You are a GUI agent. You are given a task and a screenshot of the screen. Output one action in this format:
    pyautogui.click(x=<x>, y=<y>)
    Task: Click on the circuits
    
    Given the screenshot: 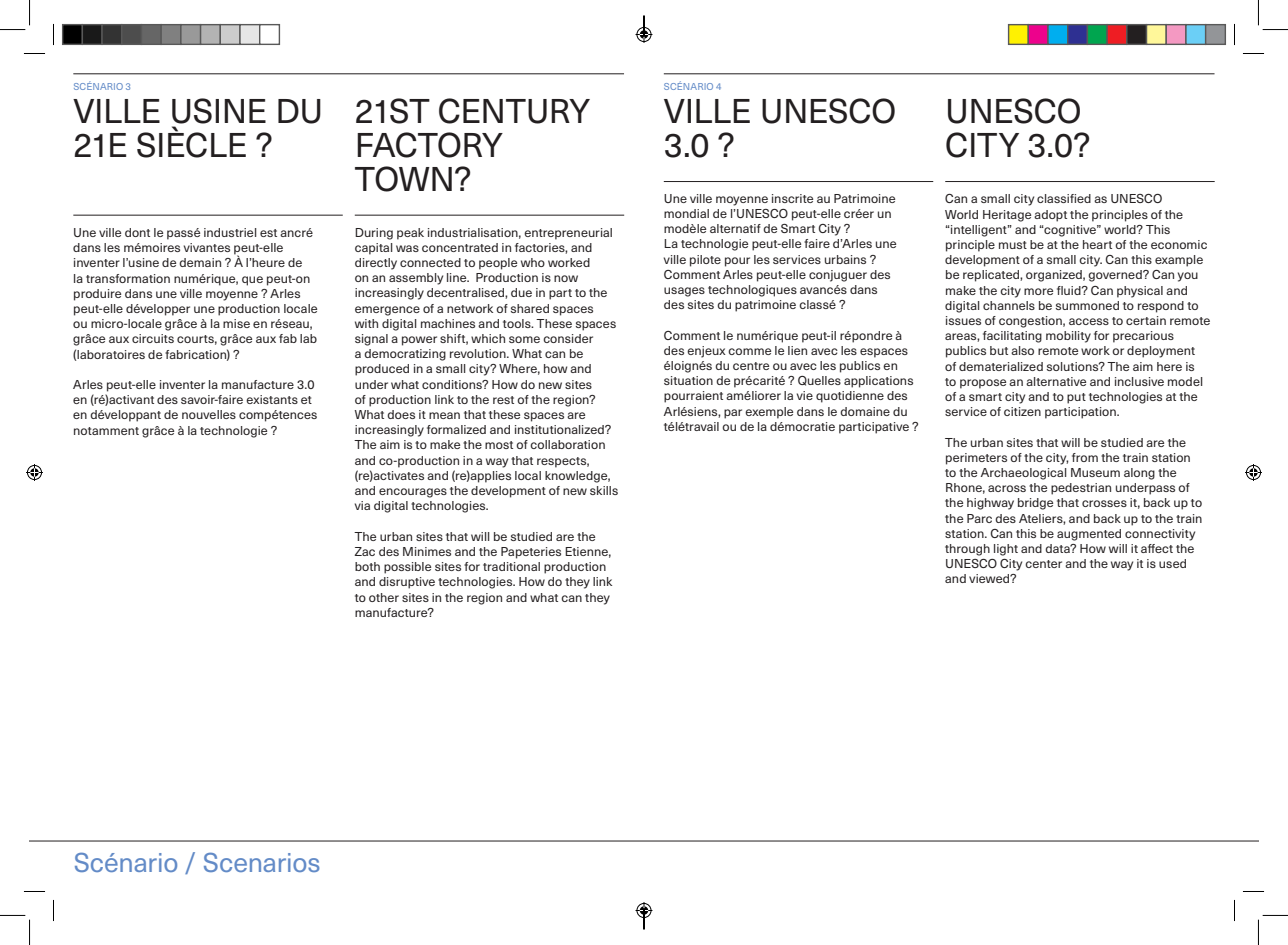 What is the action you would take?
    pyautogui.click(x=153, y=338)
